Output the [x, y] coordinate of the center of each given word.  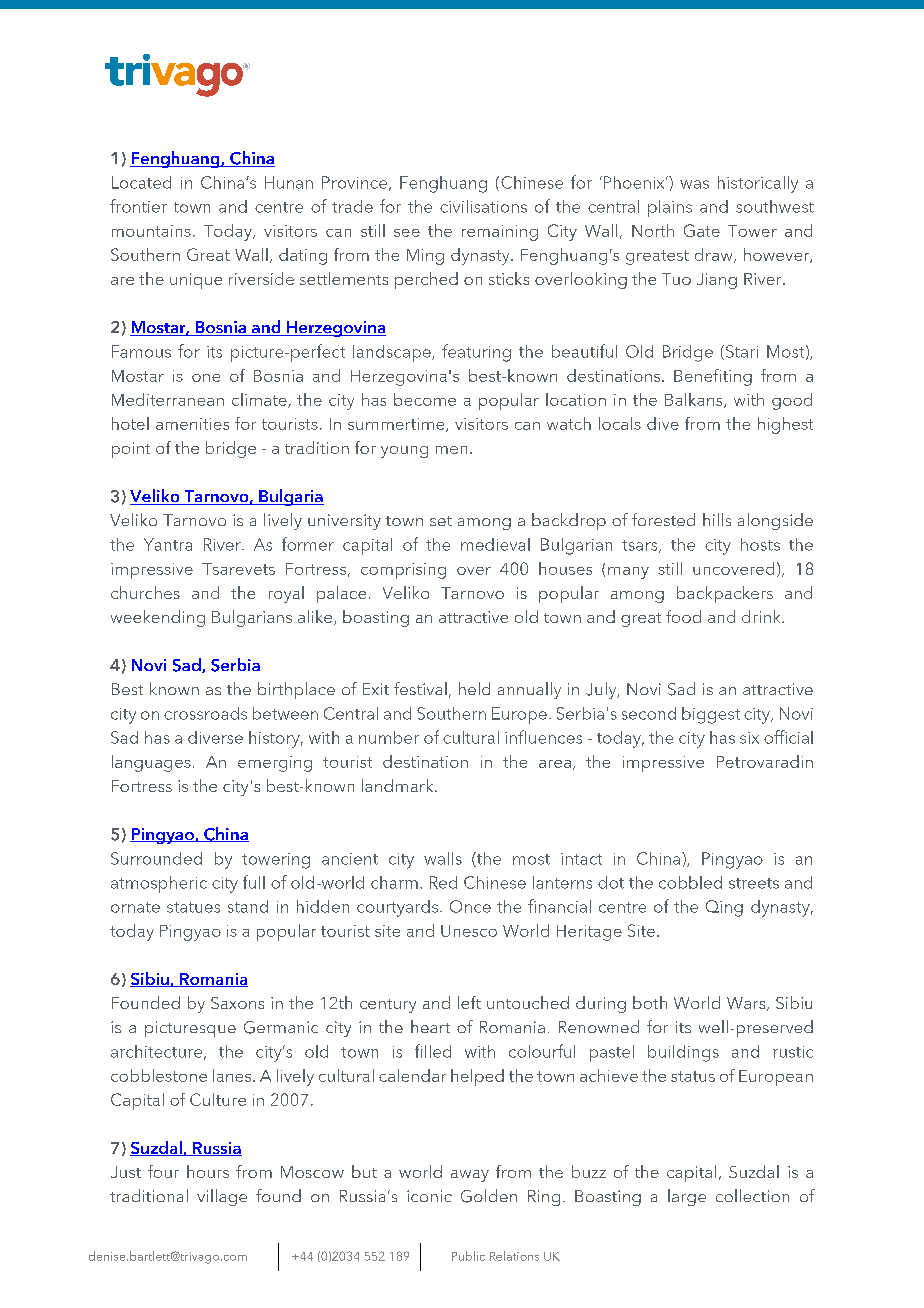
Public [468, 1256]
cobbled [690, 882]
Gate [702, 230]
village [222, 1197]
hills [717, 519]
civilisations [483, 206]
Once [470, 906]
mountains [151, 231]
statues [193, 907]
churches [145, 592]
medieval [495, 544]
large [687, 1197]
